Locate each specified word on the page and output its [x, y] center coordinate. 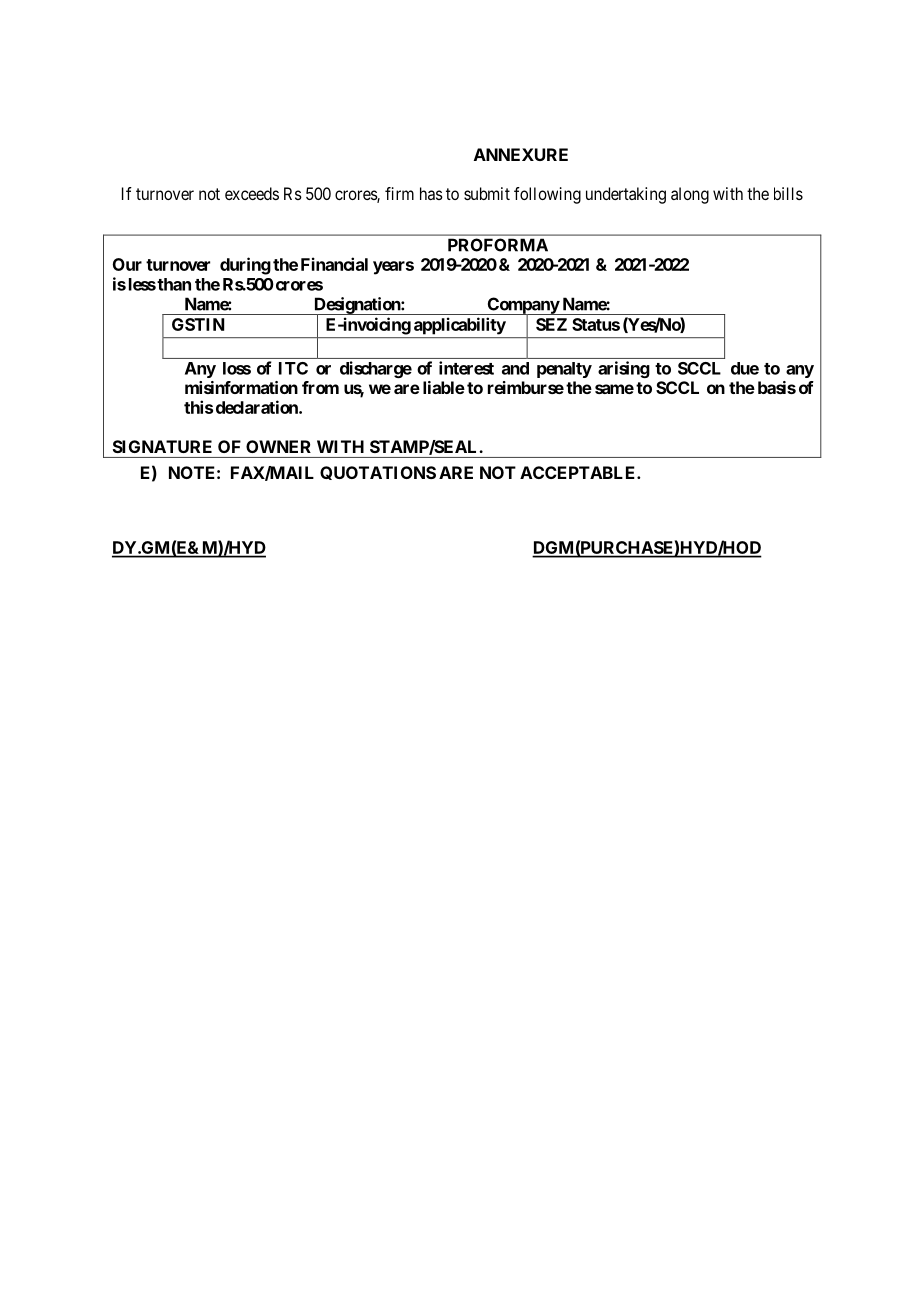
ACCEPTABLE [579, 472]
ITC [293, 368]
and [515, 368]
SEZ [551, 324]
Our [127, 264]
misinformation [241, 387]
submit [487, 193]
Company [522, 306]
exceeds [252, 193]
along [690, 195]
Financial [334, 264]
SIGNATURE [162, 446]
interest [466, 368]
